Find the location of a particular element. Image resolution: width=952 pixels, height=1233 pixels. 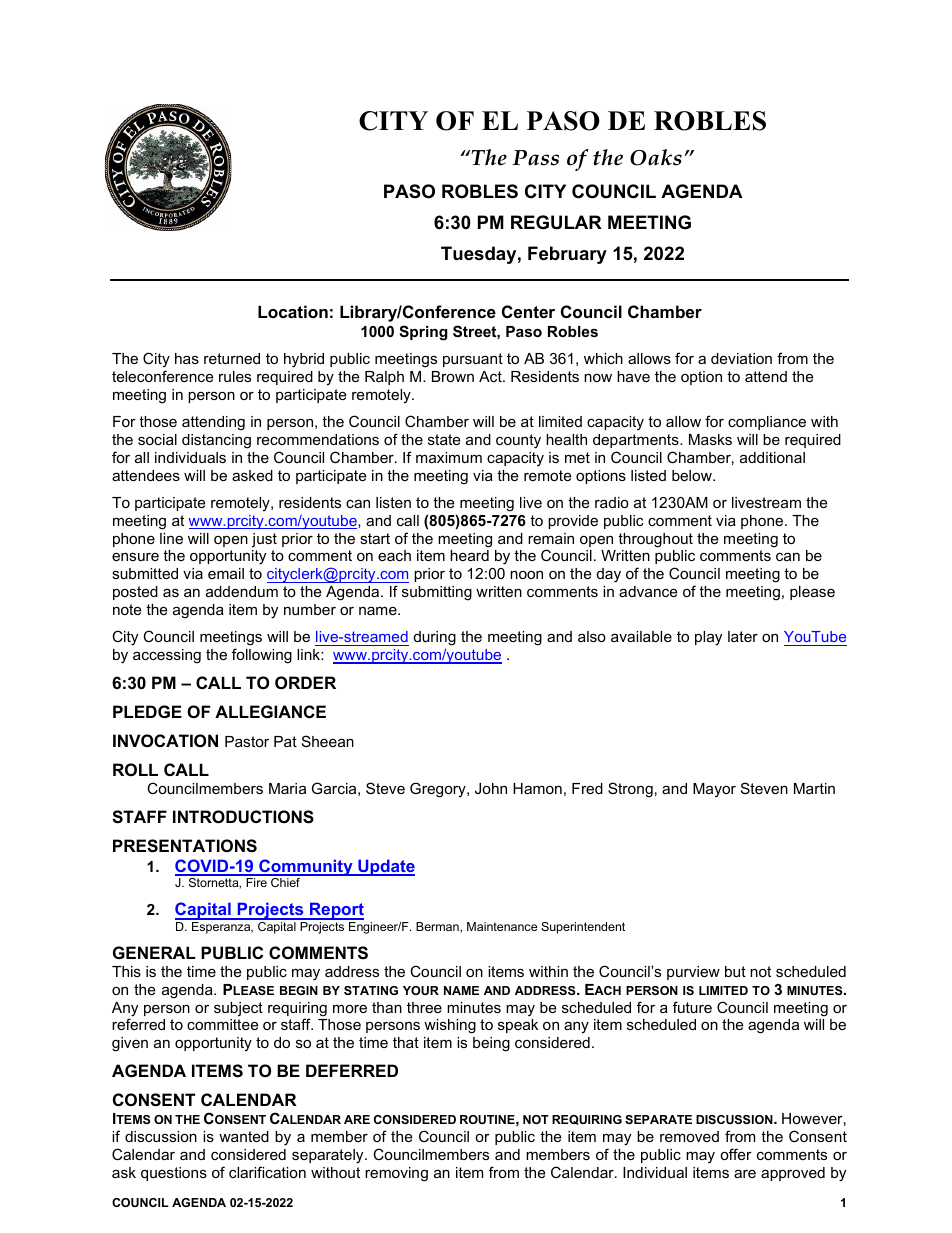

during is located at coordinates (435, 638).
